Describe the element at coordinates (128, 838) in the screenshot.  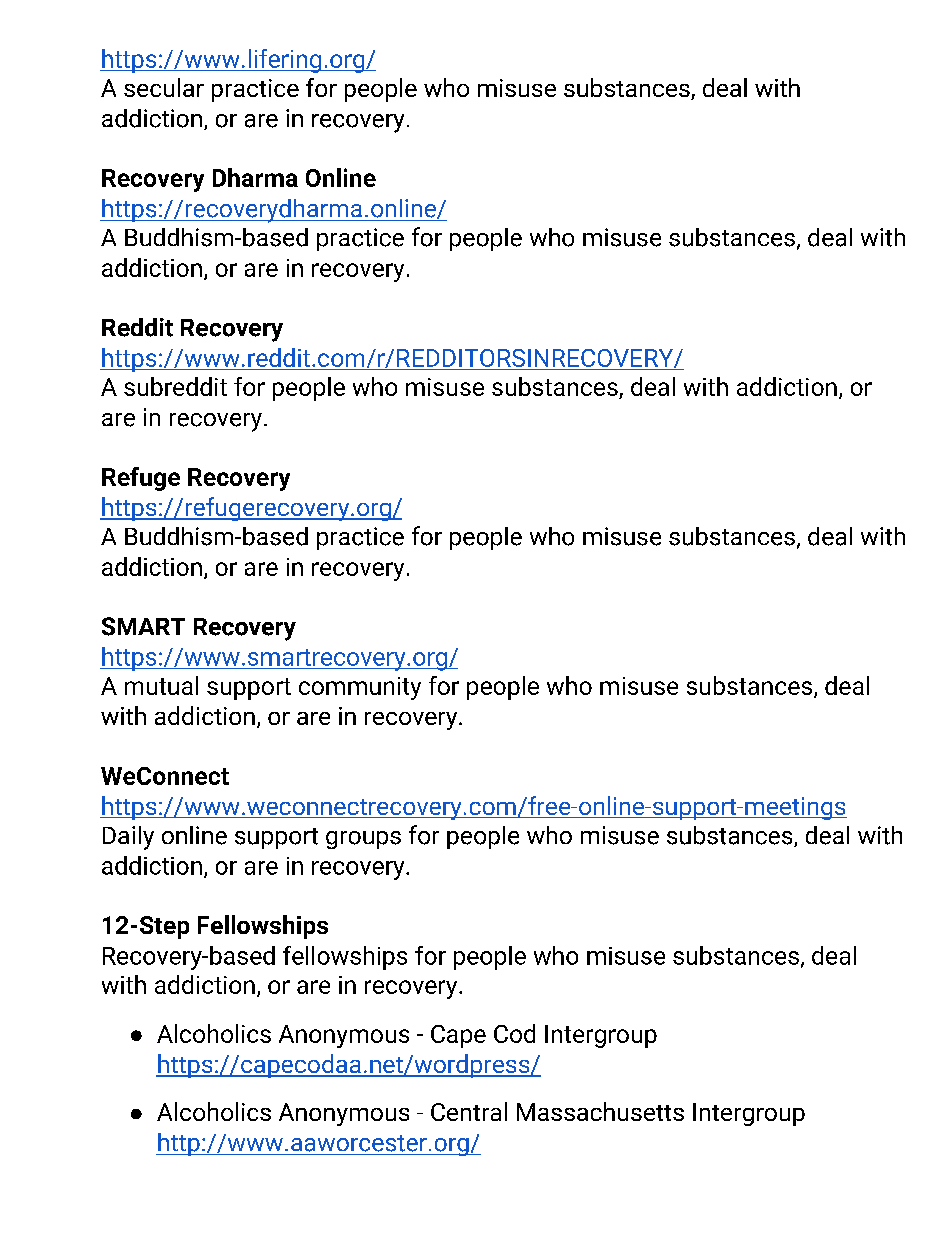
I see `Daily` at that location.
